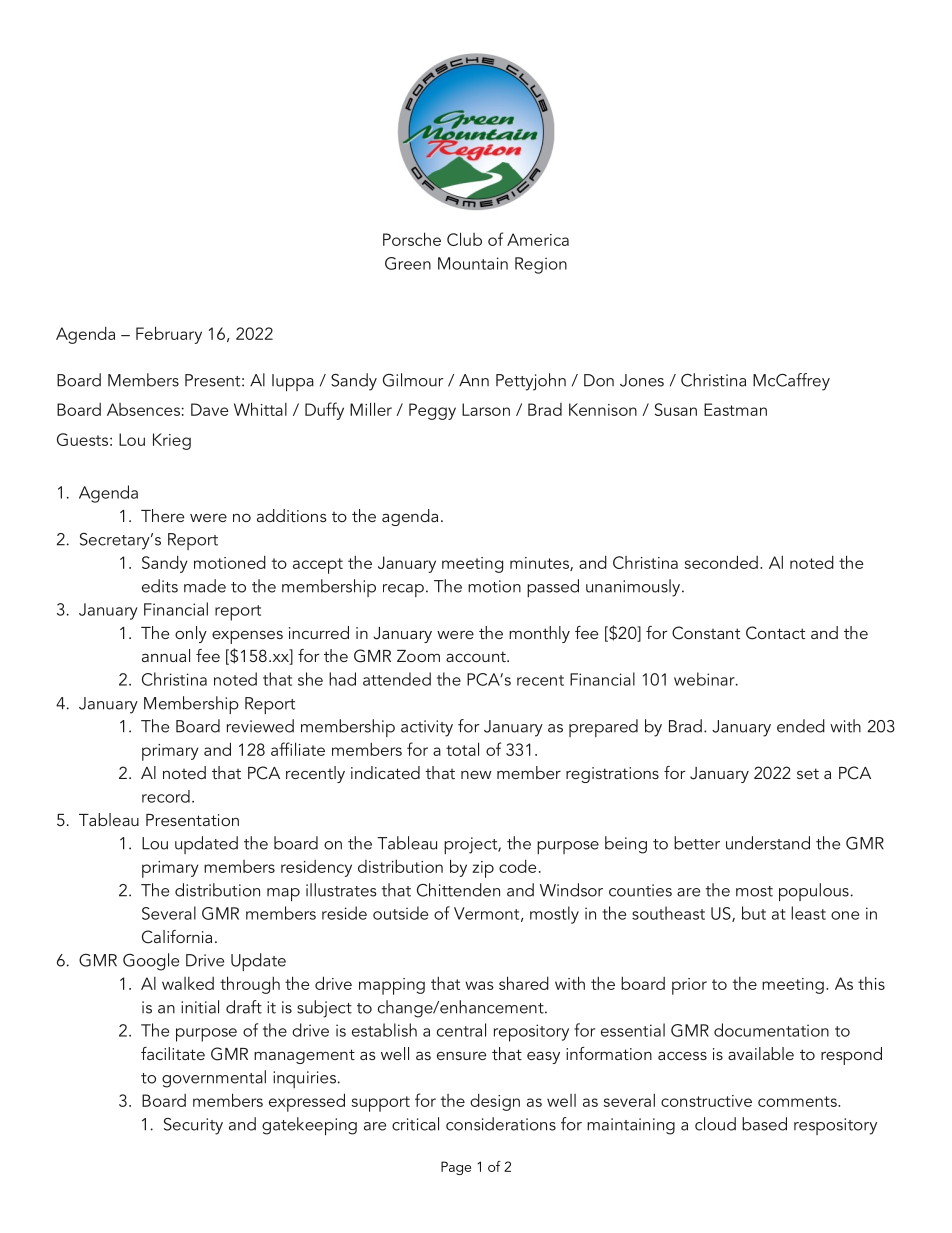  I want to click on webinar, so click(705, 679).
